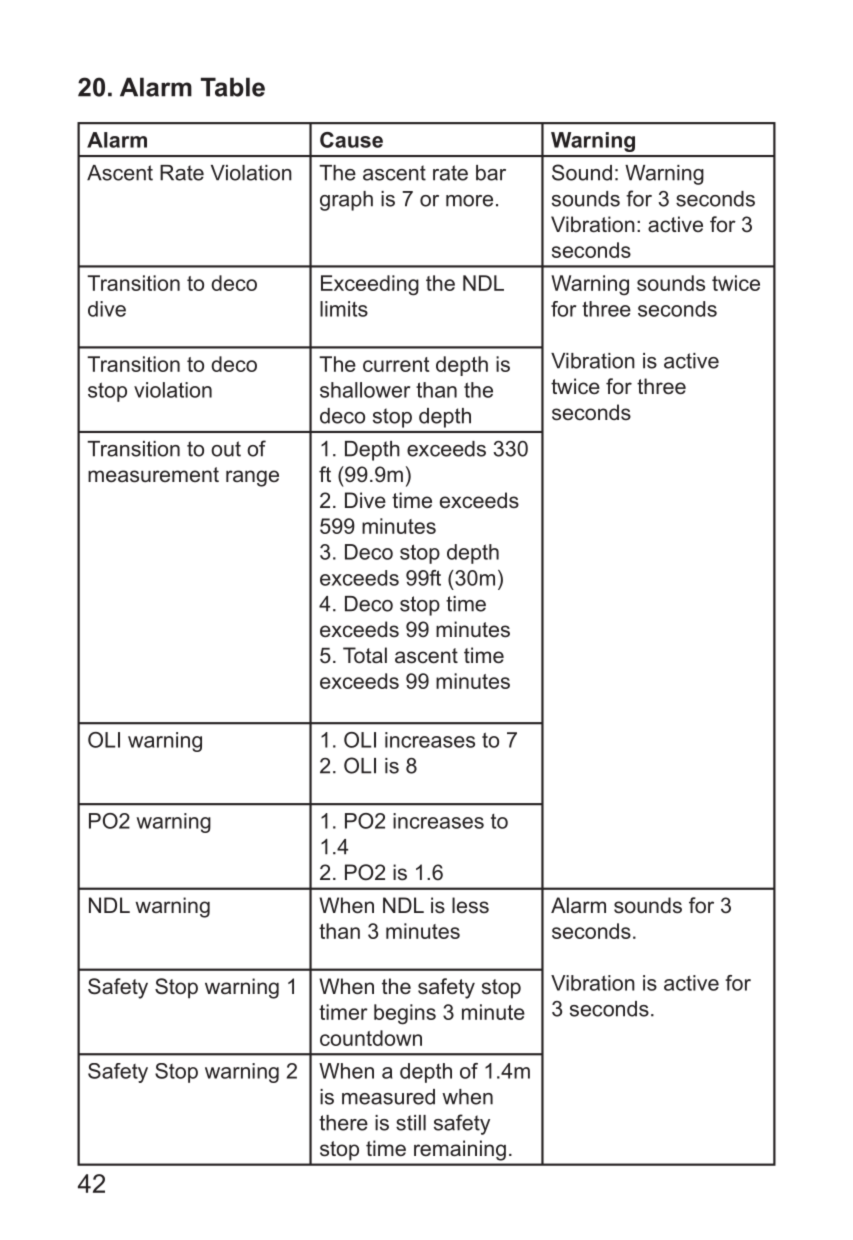  What do you see at coordinates (396, 364) in the screenshot?
I see `current` at bounding box center [396, 364].
